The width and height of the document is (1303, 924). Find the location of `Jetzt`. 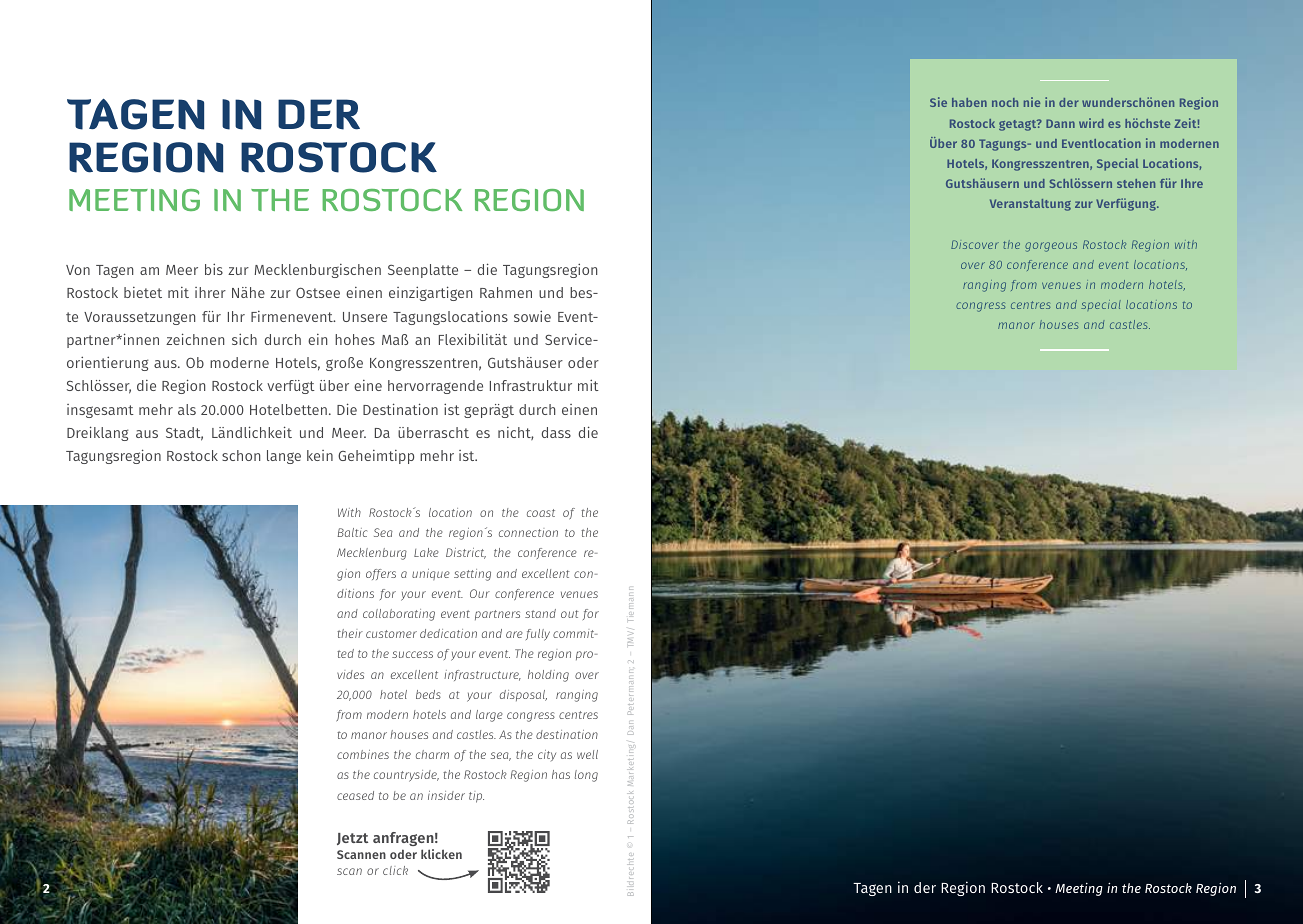

Jetzt is located at coordinates (352, 839).
